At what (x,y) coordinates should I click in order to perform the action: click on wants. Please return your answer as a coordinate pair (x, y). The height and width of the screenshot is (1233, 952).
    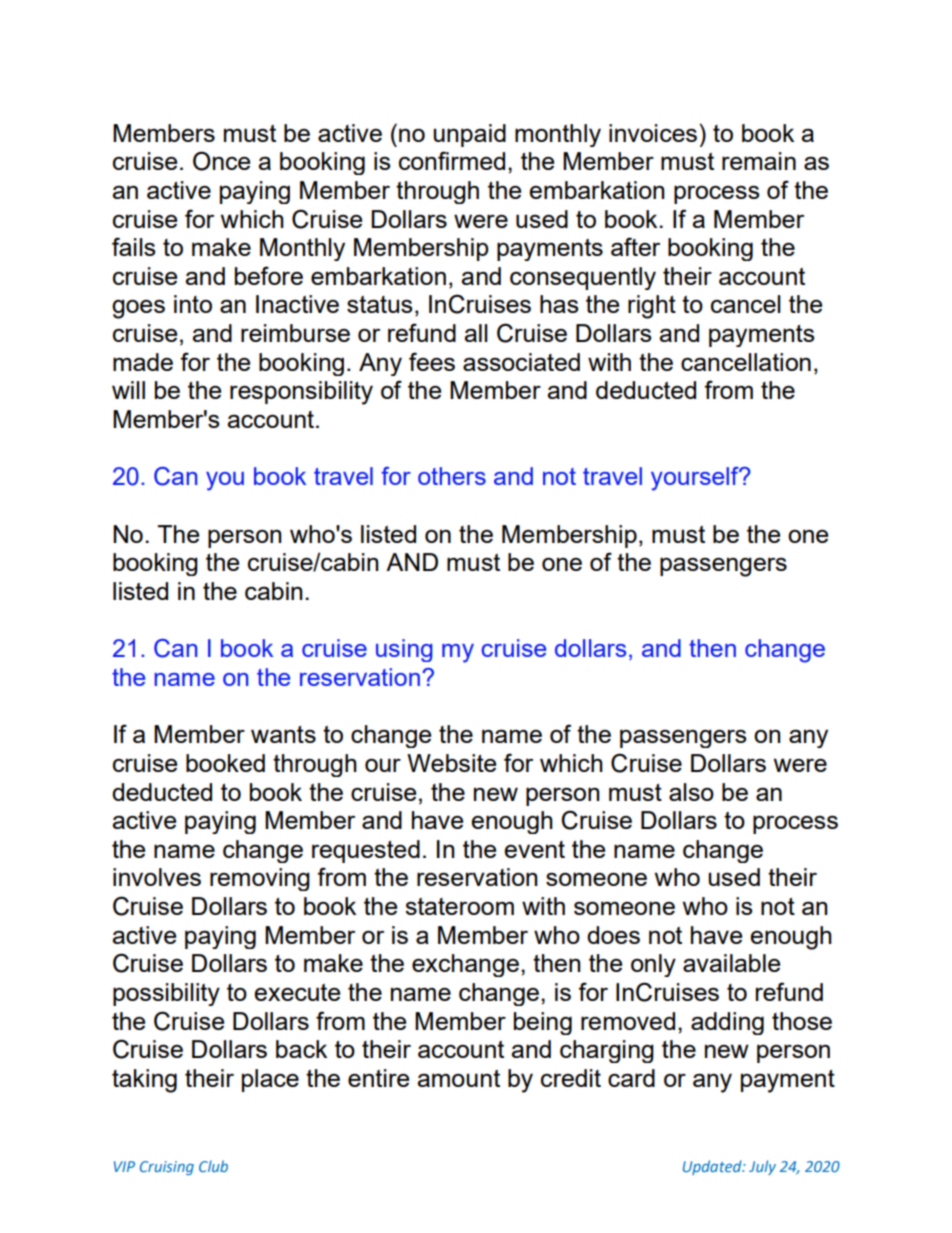
    Looking at the image, I should click on (283, 734).
